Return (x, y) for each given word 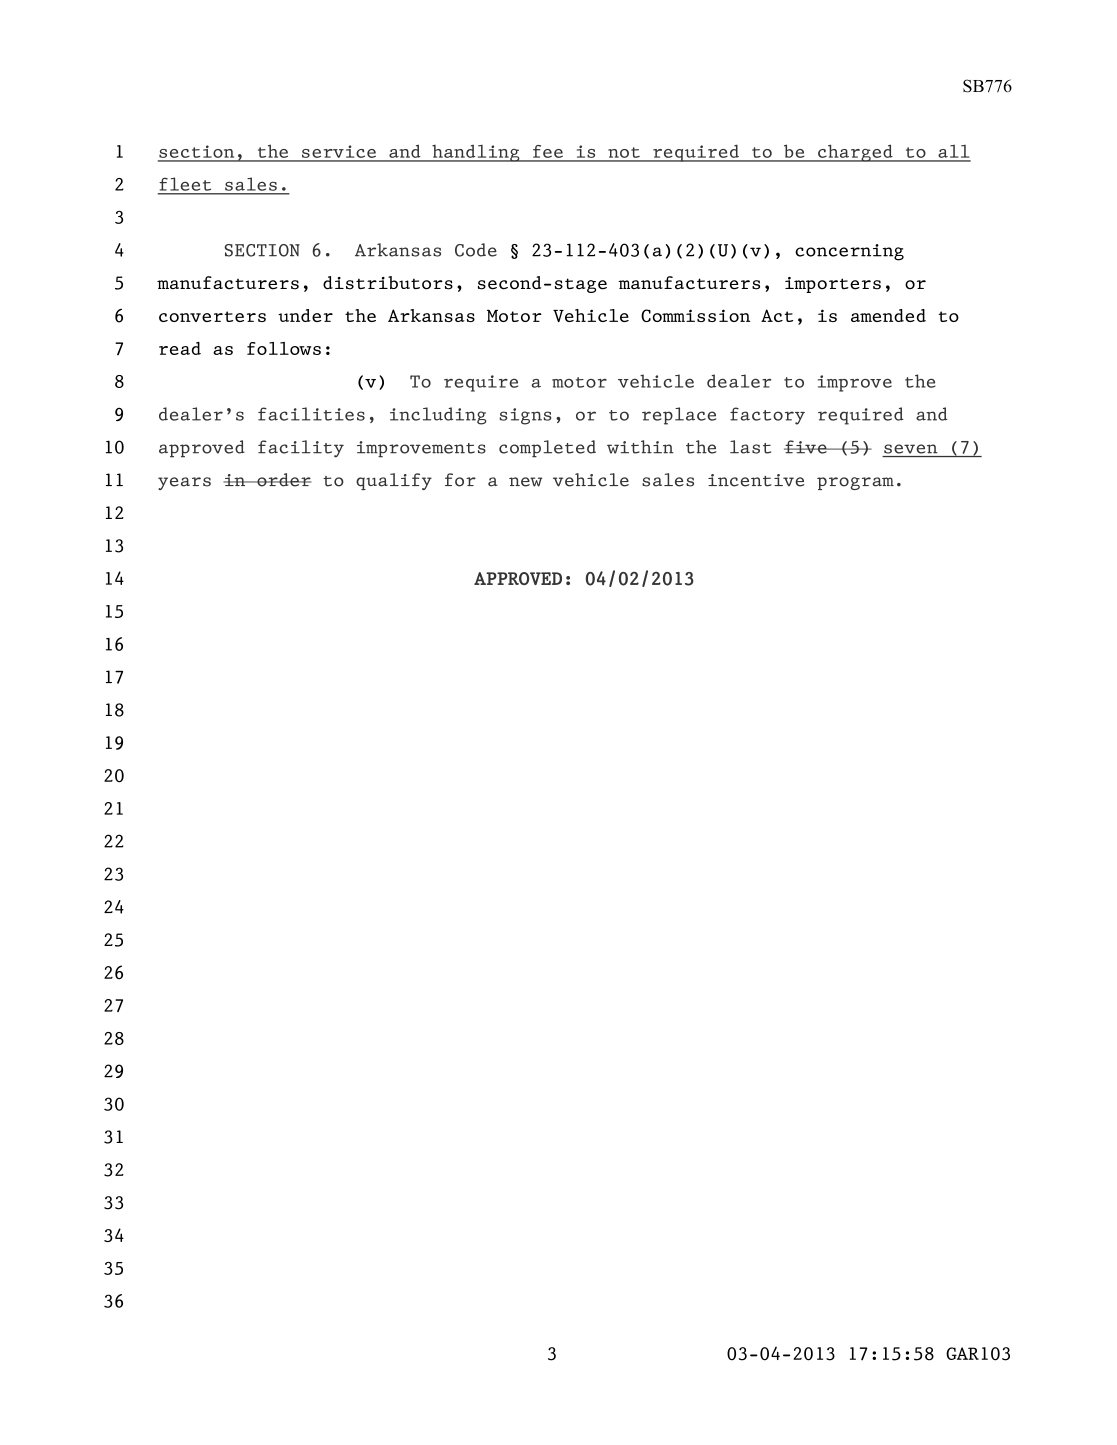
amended (888, 315)
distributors (388, 283)
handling (476, 153)
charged (855, 153)
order (283, 480)
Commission (695, 315)
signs (525, 416)
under (305, 315)
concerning (849, 252)
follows (284, 348)
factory (767, 416)
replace (679, 416)
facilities (311, 414)
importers (833, 285)
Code (476, 250)
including (438, 416)
